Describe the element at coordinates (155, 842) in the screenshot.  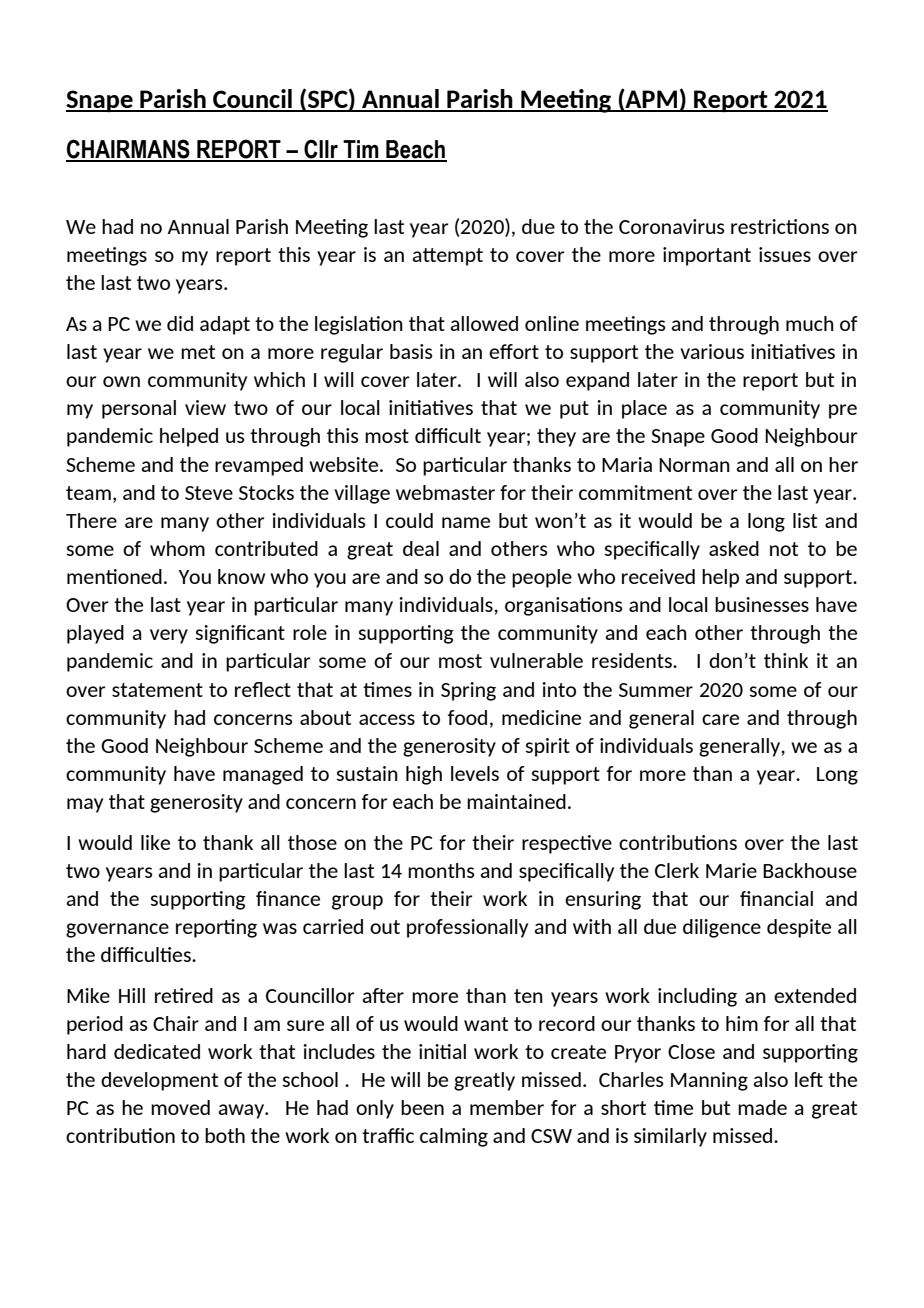
I see `like` at that location.
